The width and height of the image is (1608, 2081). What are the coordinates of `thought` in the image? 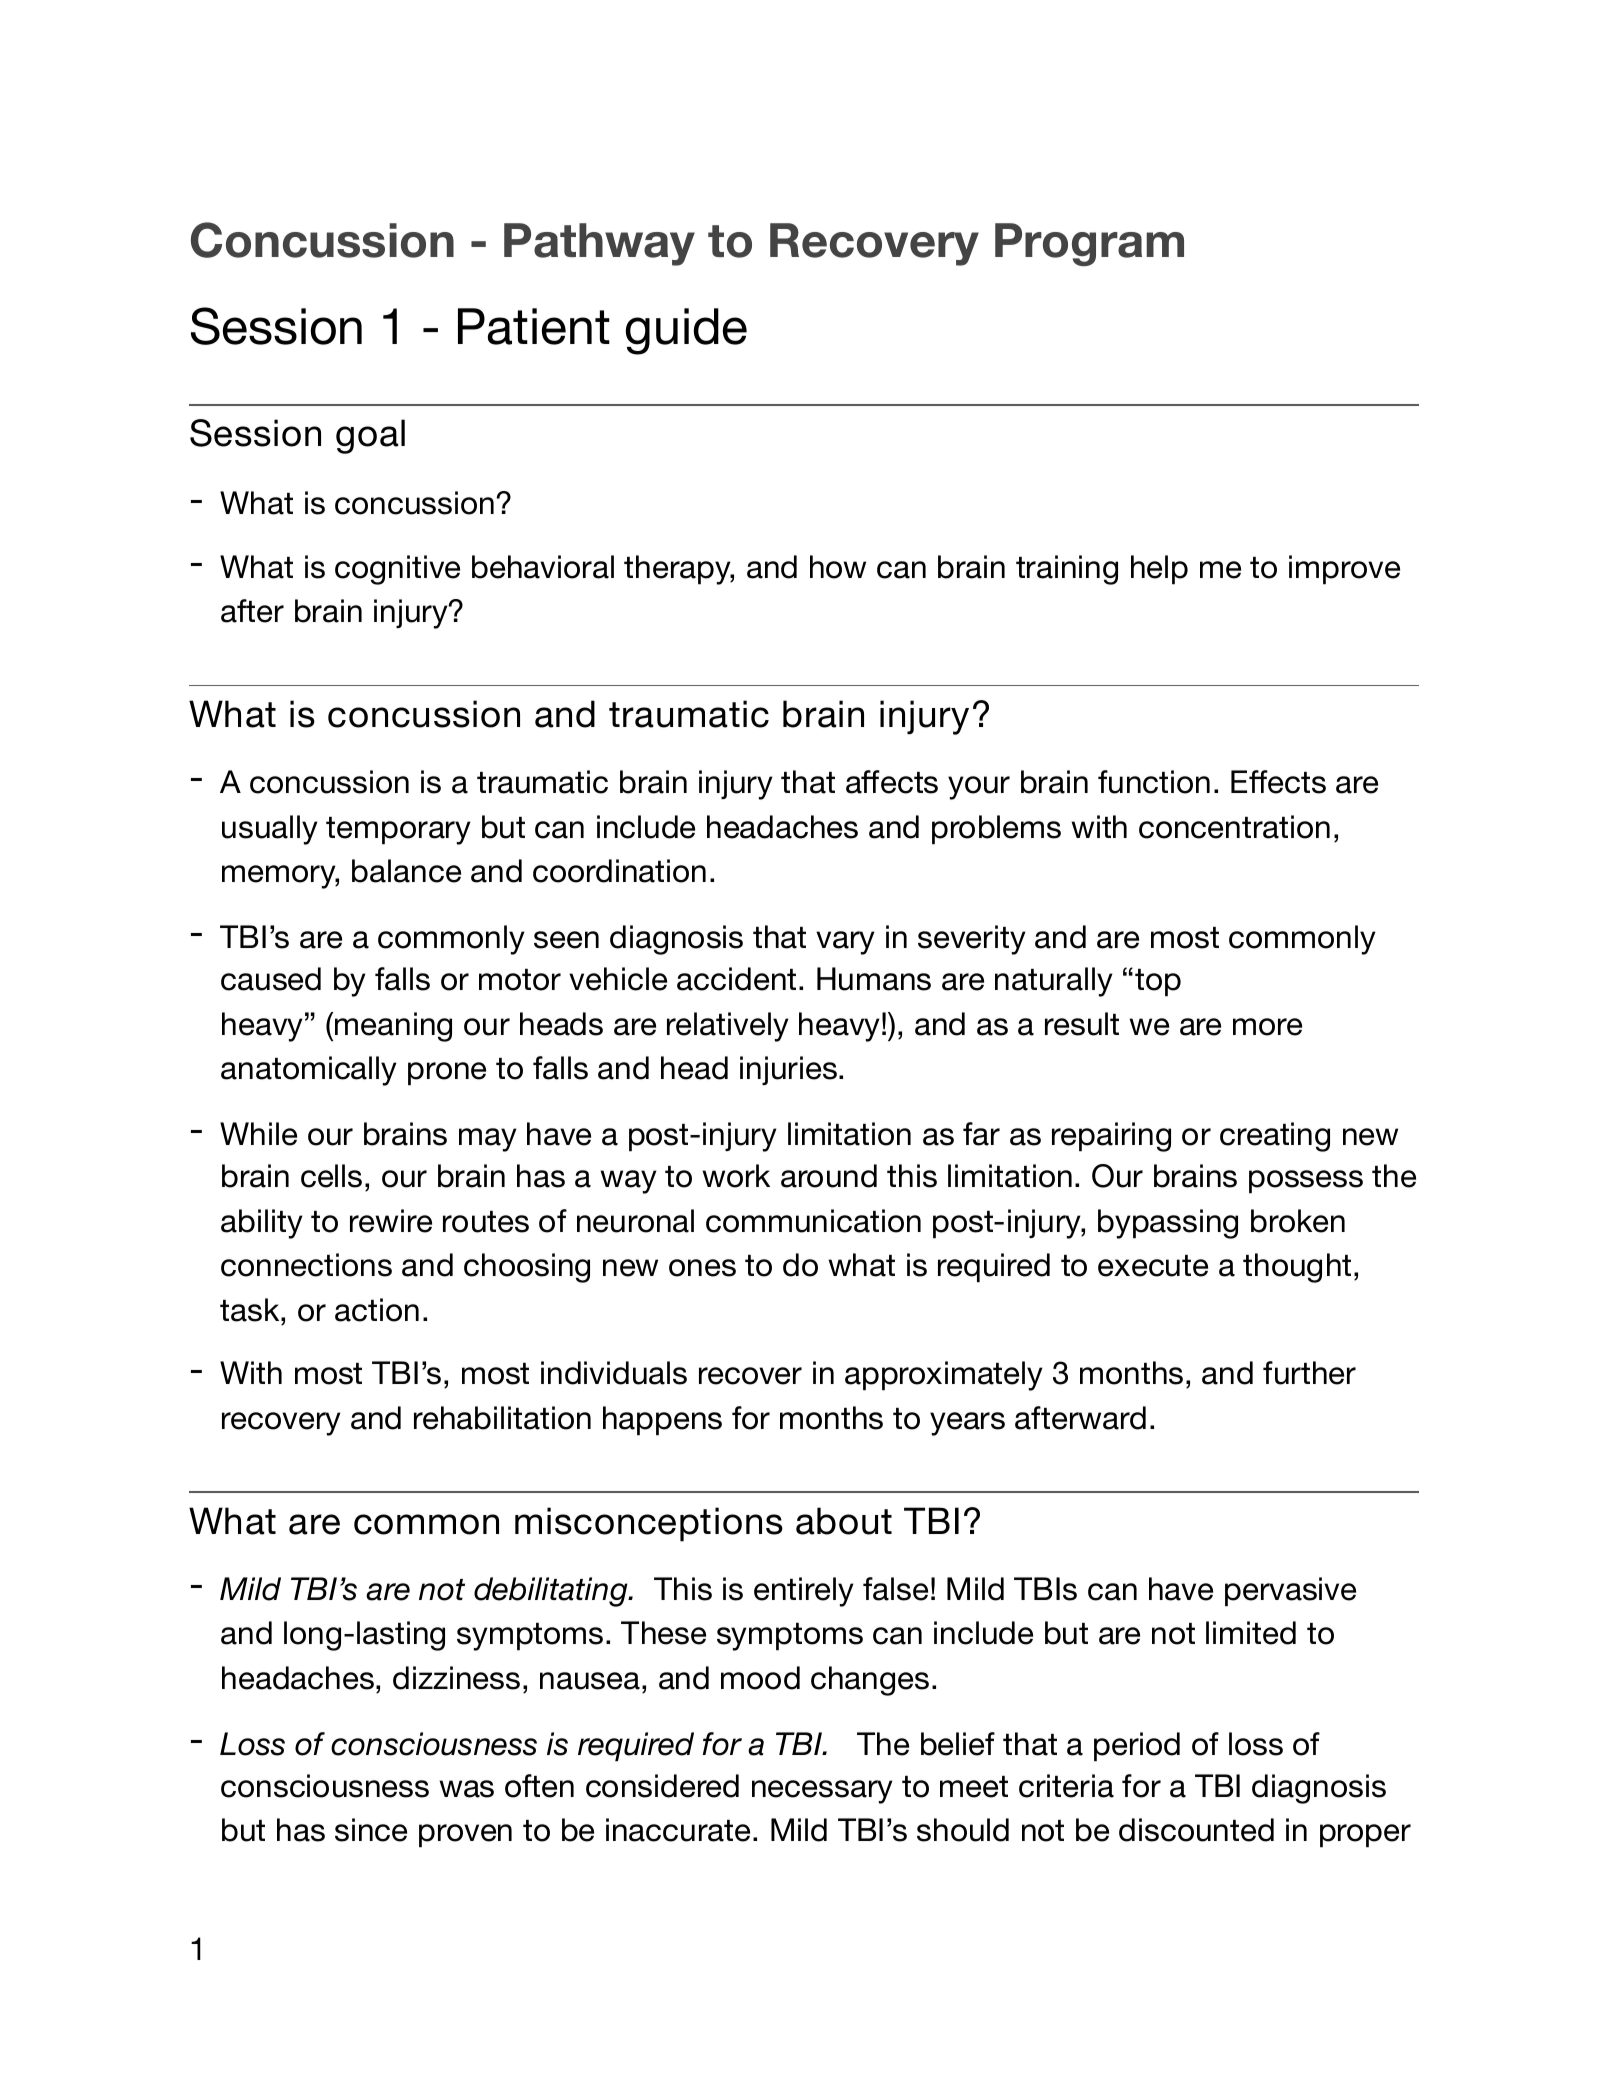 It's located at (1297, 1268).
